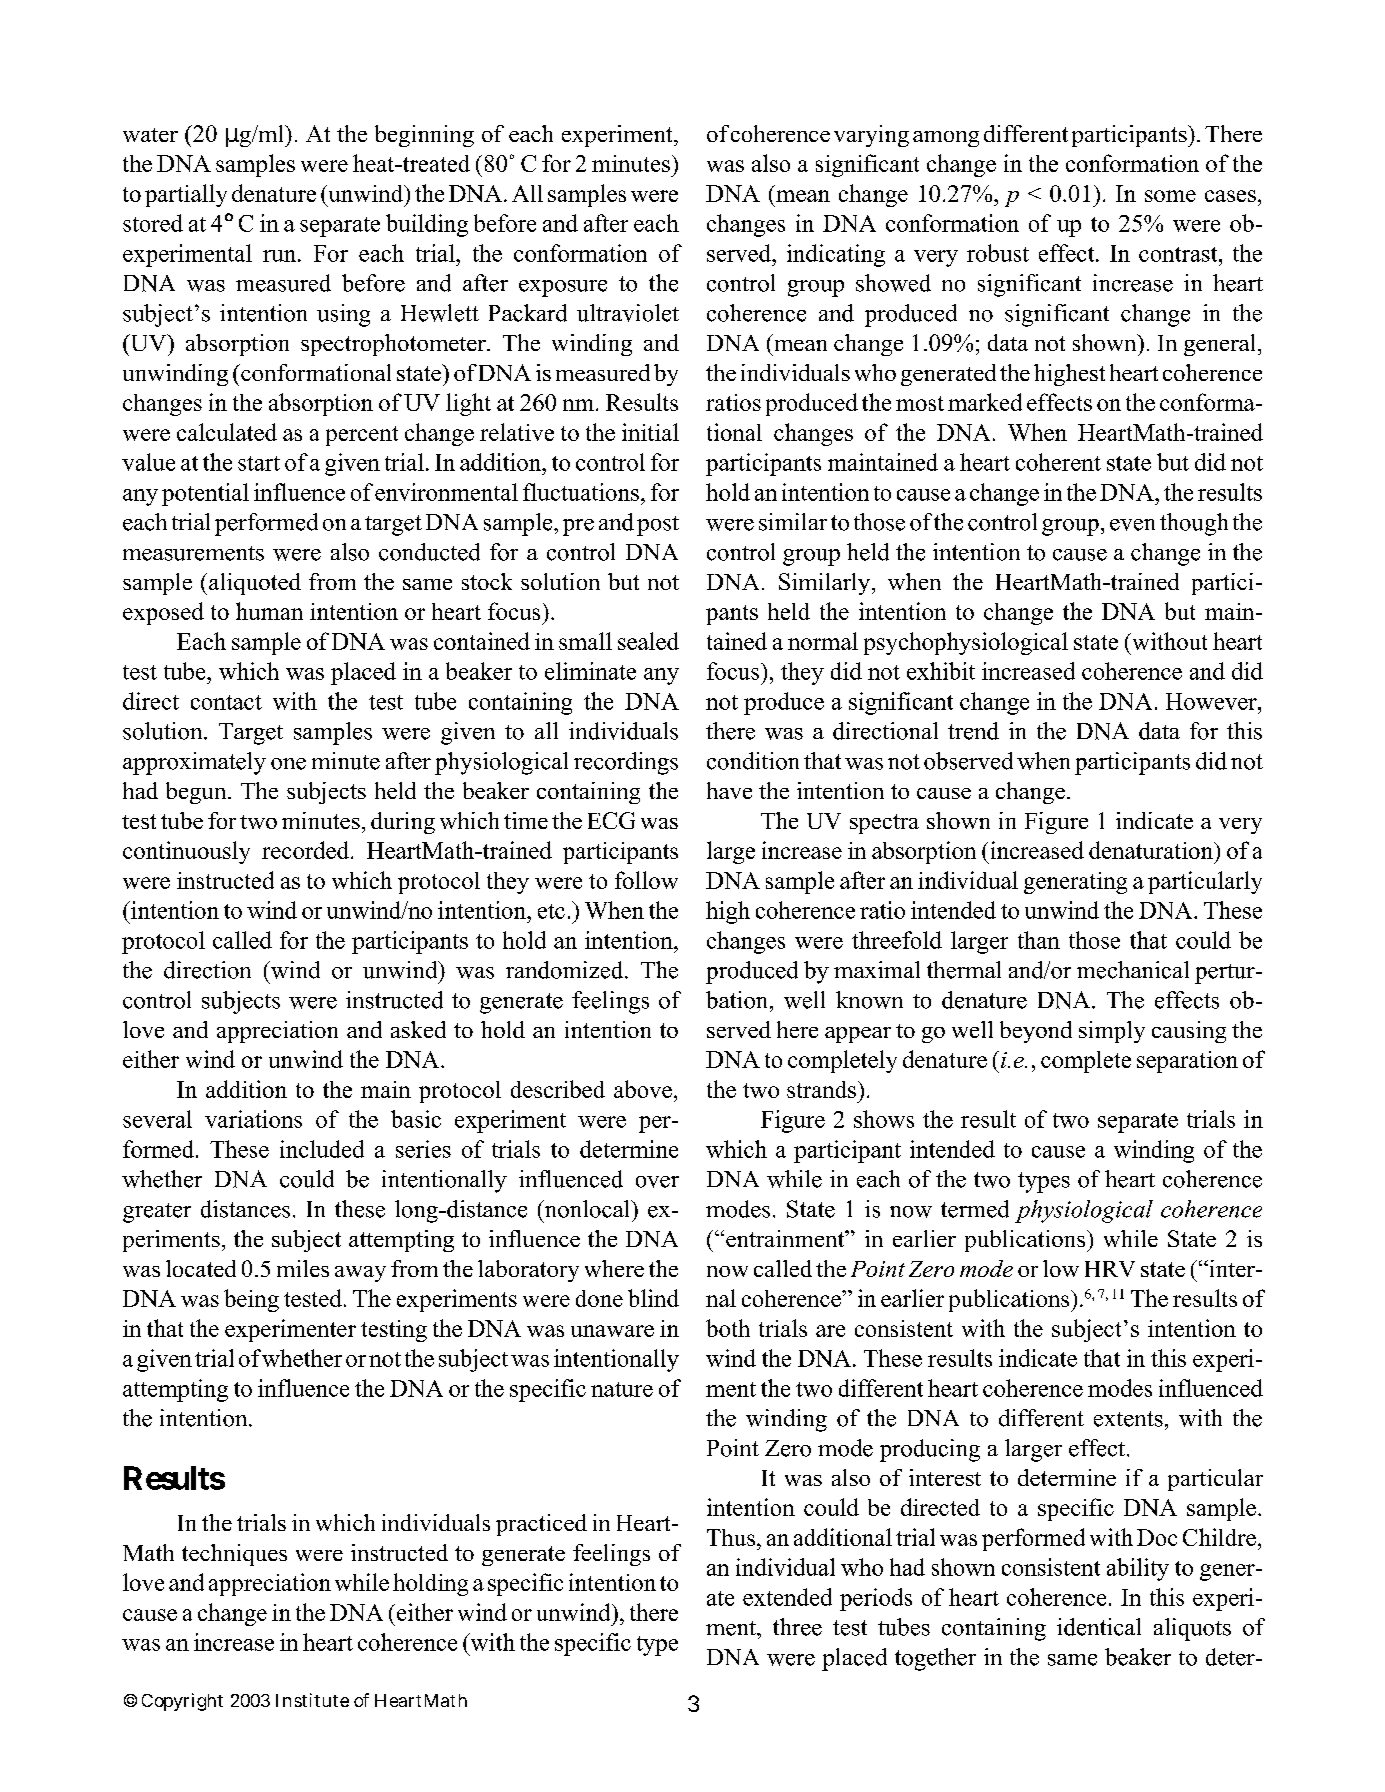  I want to click on termed, so click(975, 1209).
